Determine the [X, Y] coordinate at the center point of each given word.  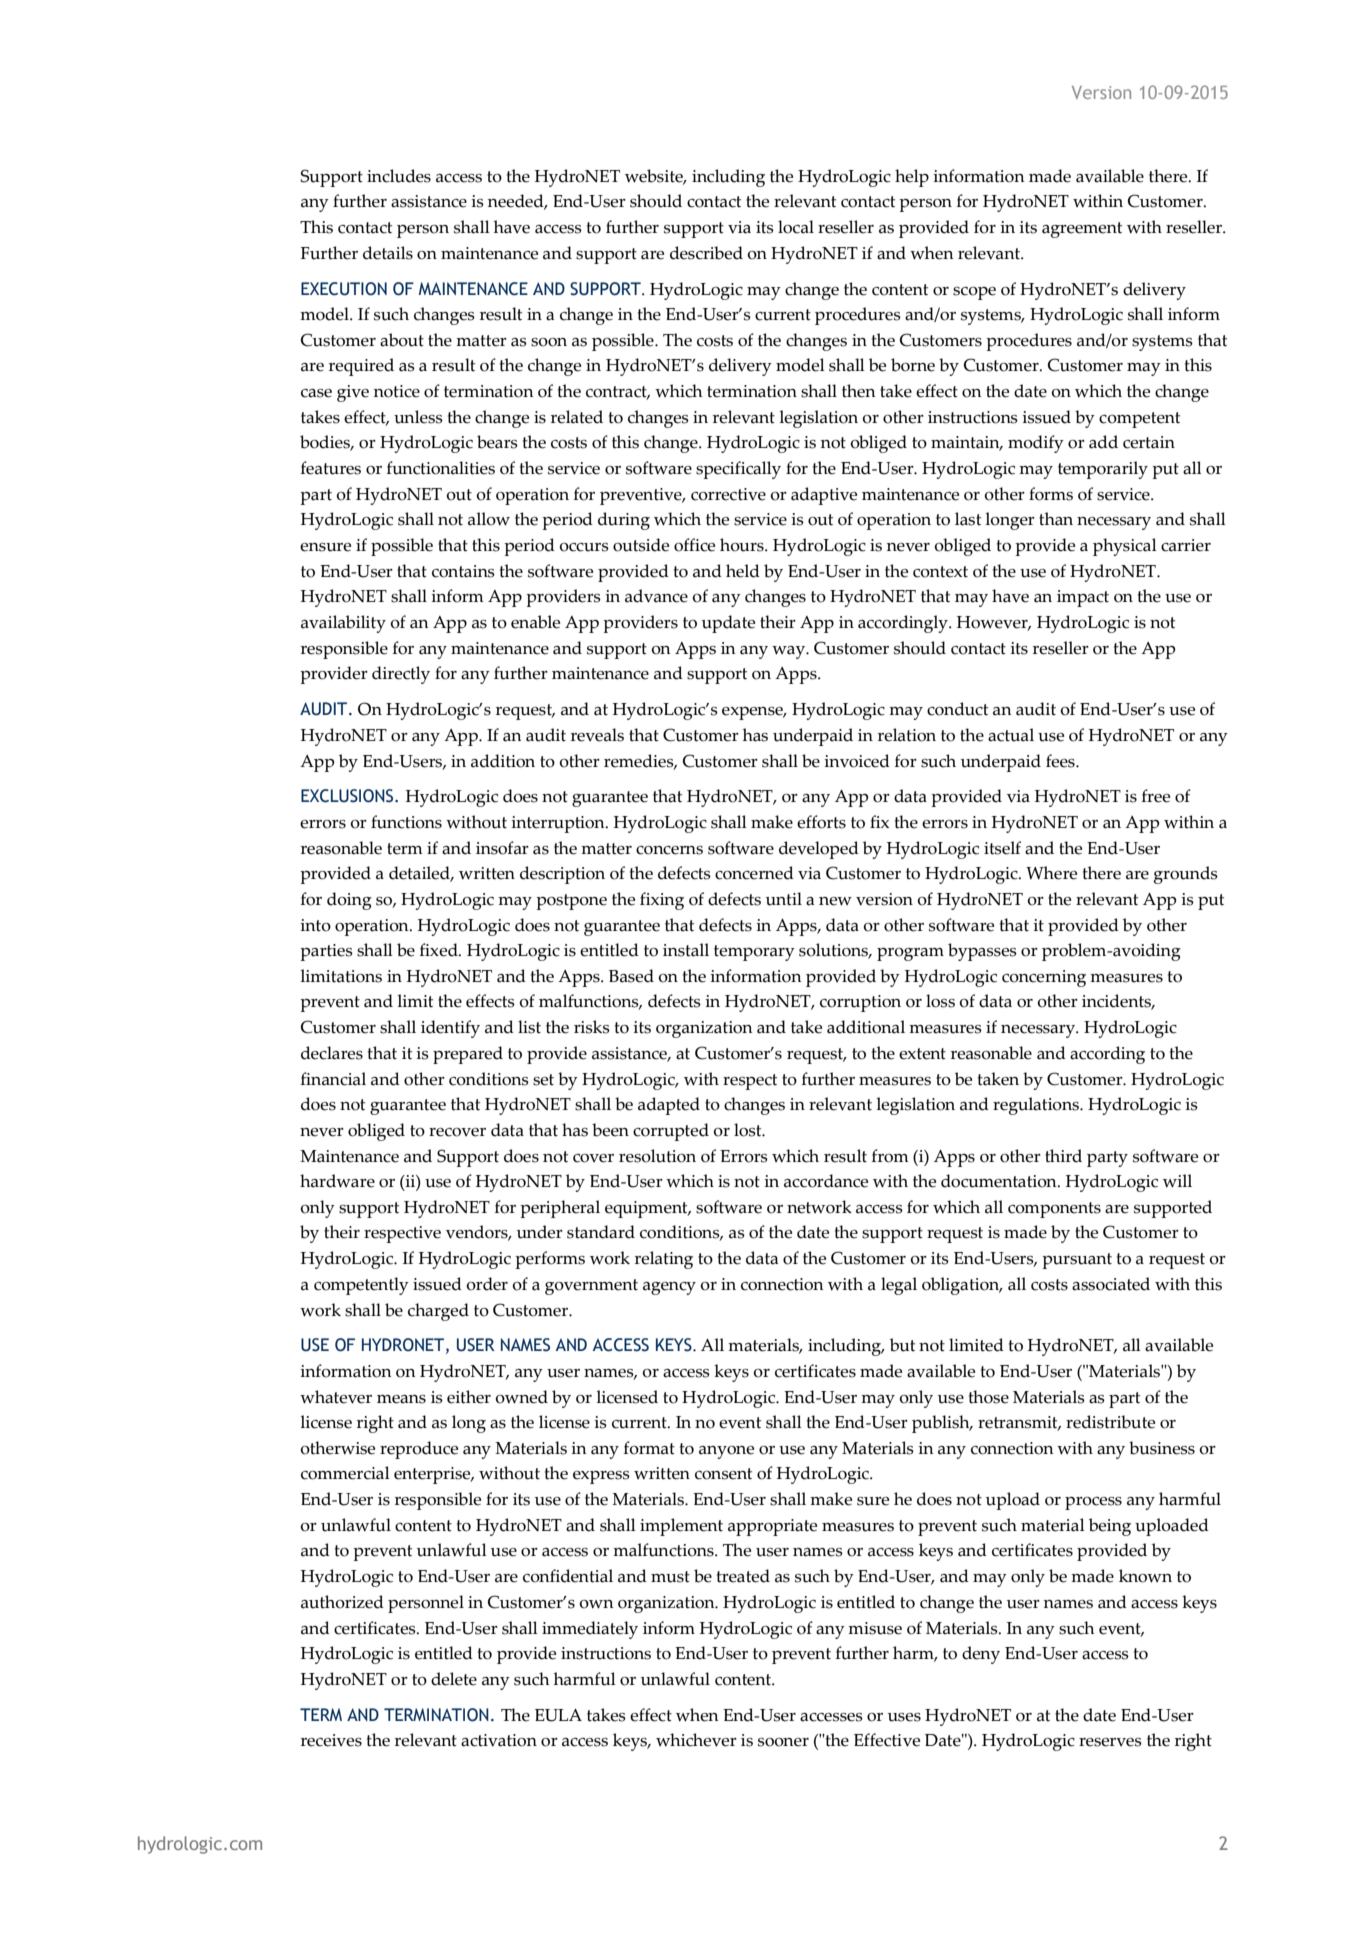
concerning [1044, 978]
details [388, 253]
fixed [440, 950]
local [796, 227]
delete [454, 1679]
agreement [1082, 230]
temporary [754, 953]
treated [743, 1576]
